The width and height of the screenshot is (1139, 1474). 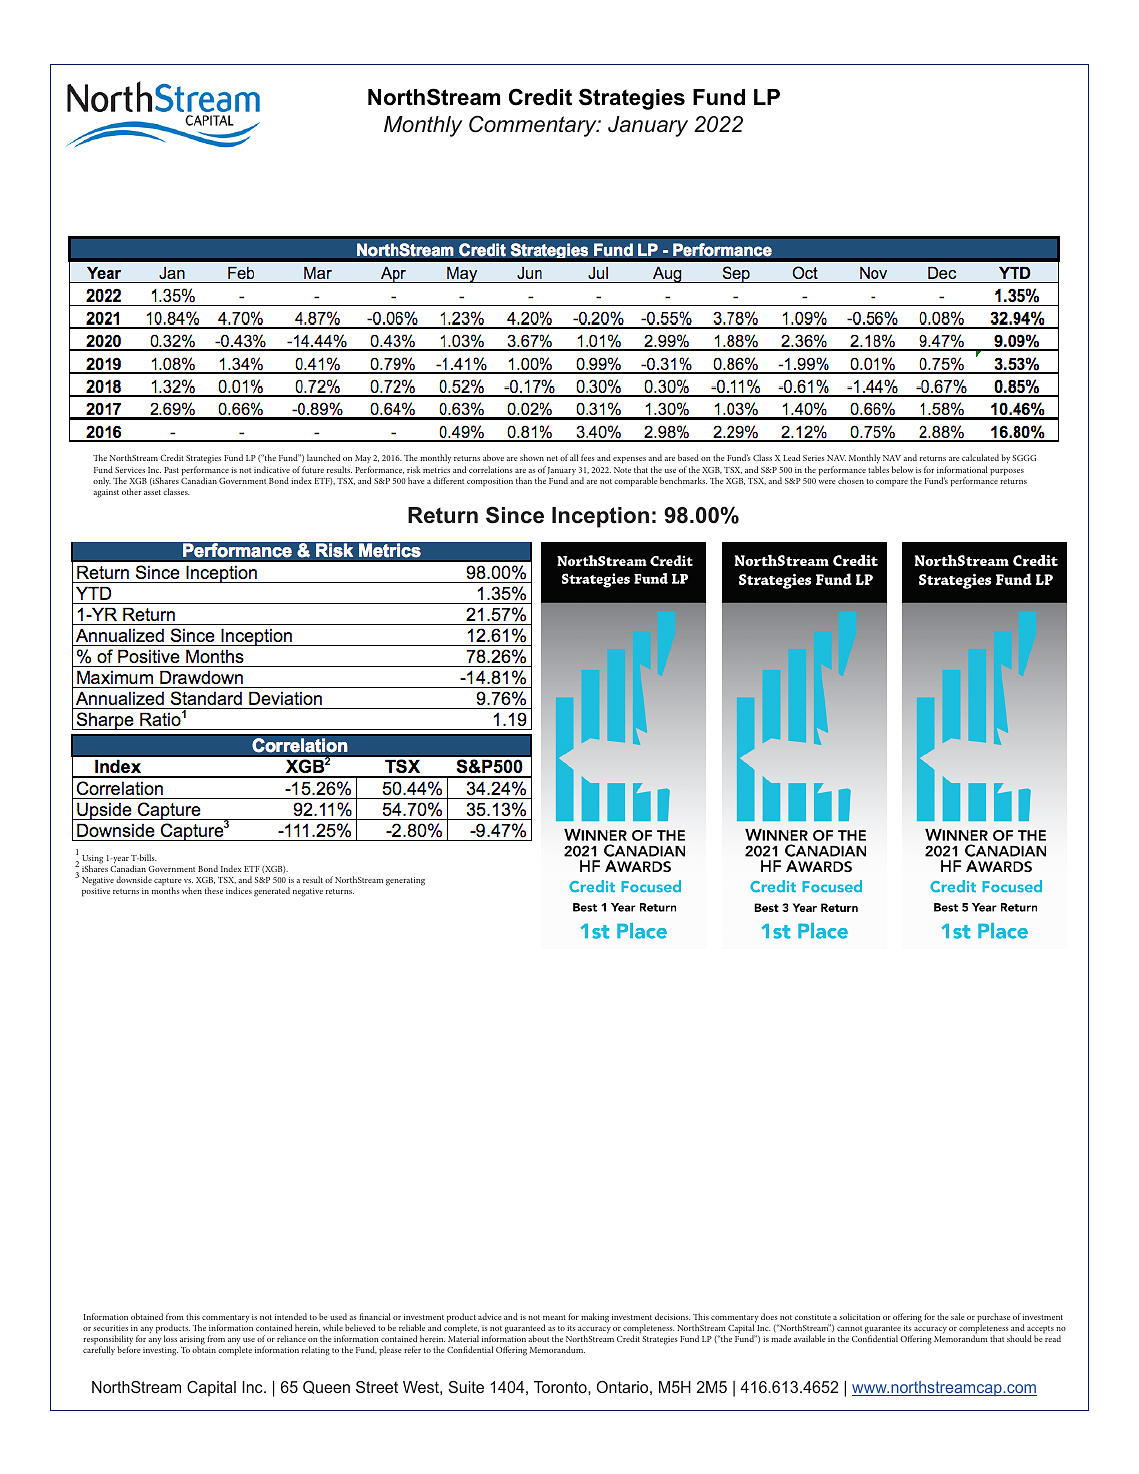 I want to click on about, so click(x=539, y=1338).
